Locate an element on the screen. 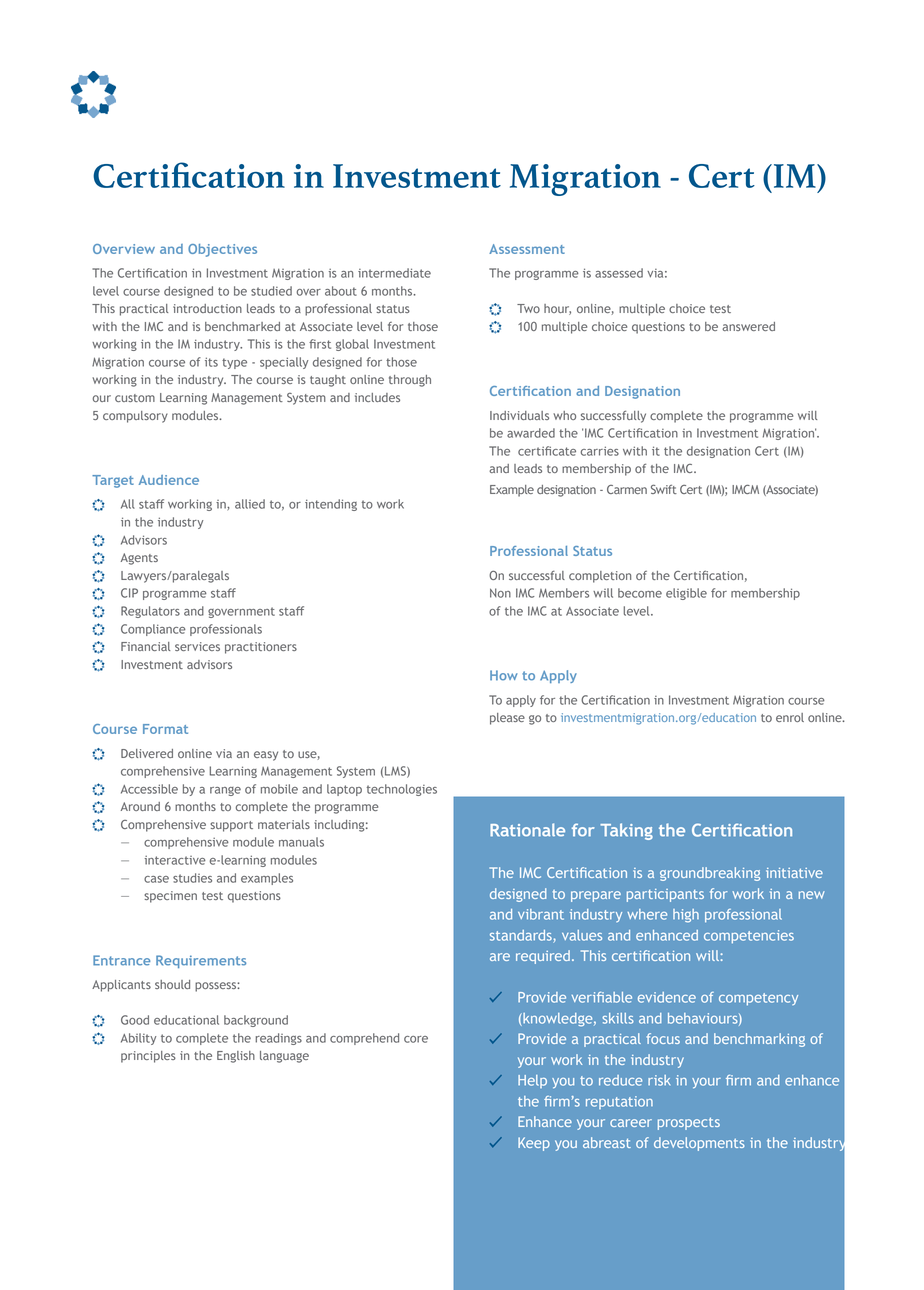 This screenshot has height=1290, width=924. Keep is located at coordinates (534, 1144).
